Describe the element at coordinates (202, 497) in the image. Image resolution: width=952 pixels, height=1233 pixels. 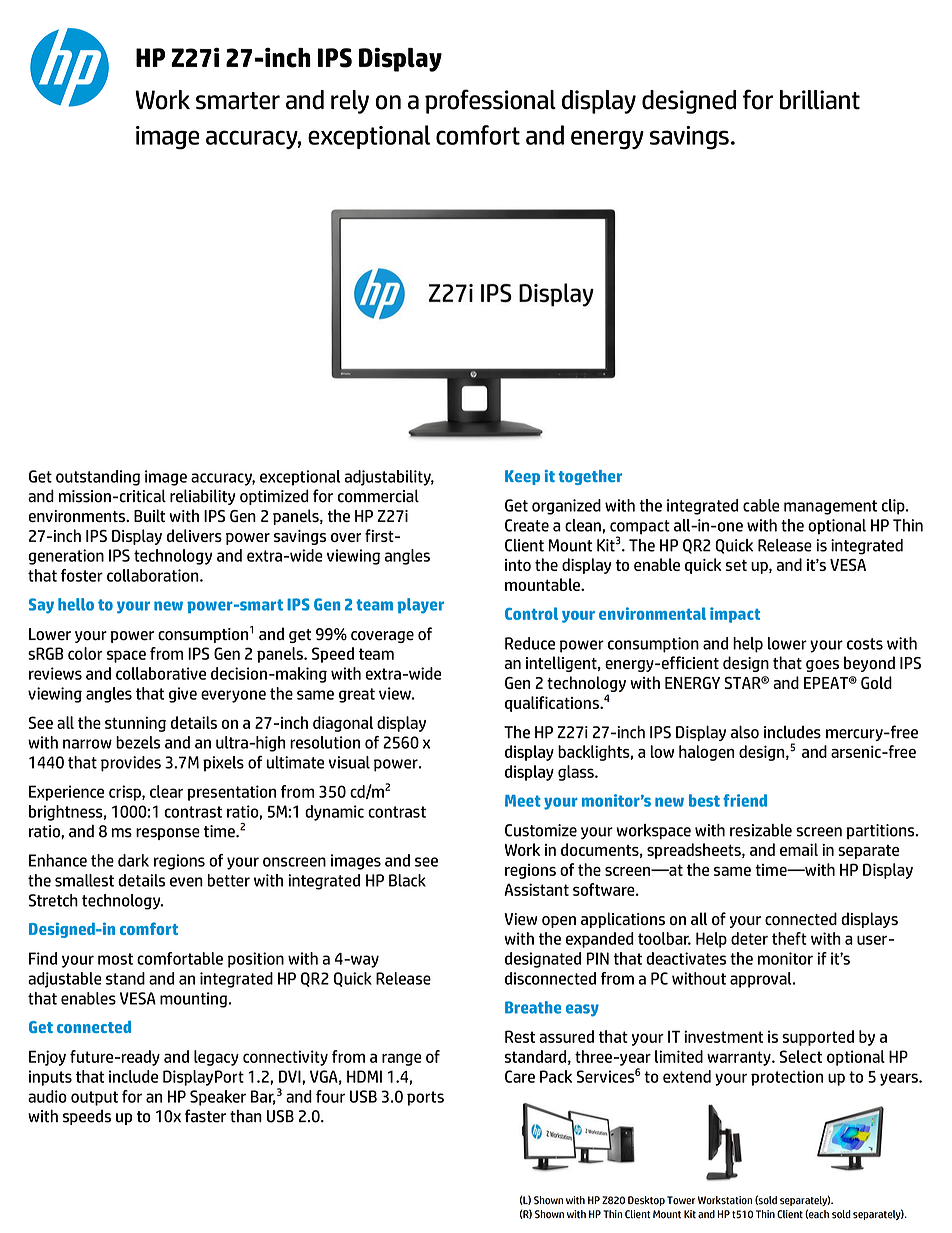
I see `reliability` at that location.
